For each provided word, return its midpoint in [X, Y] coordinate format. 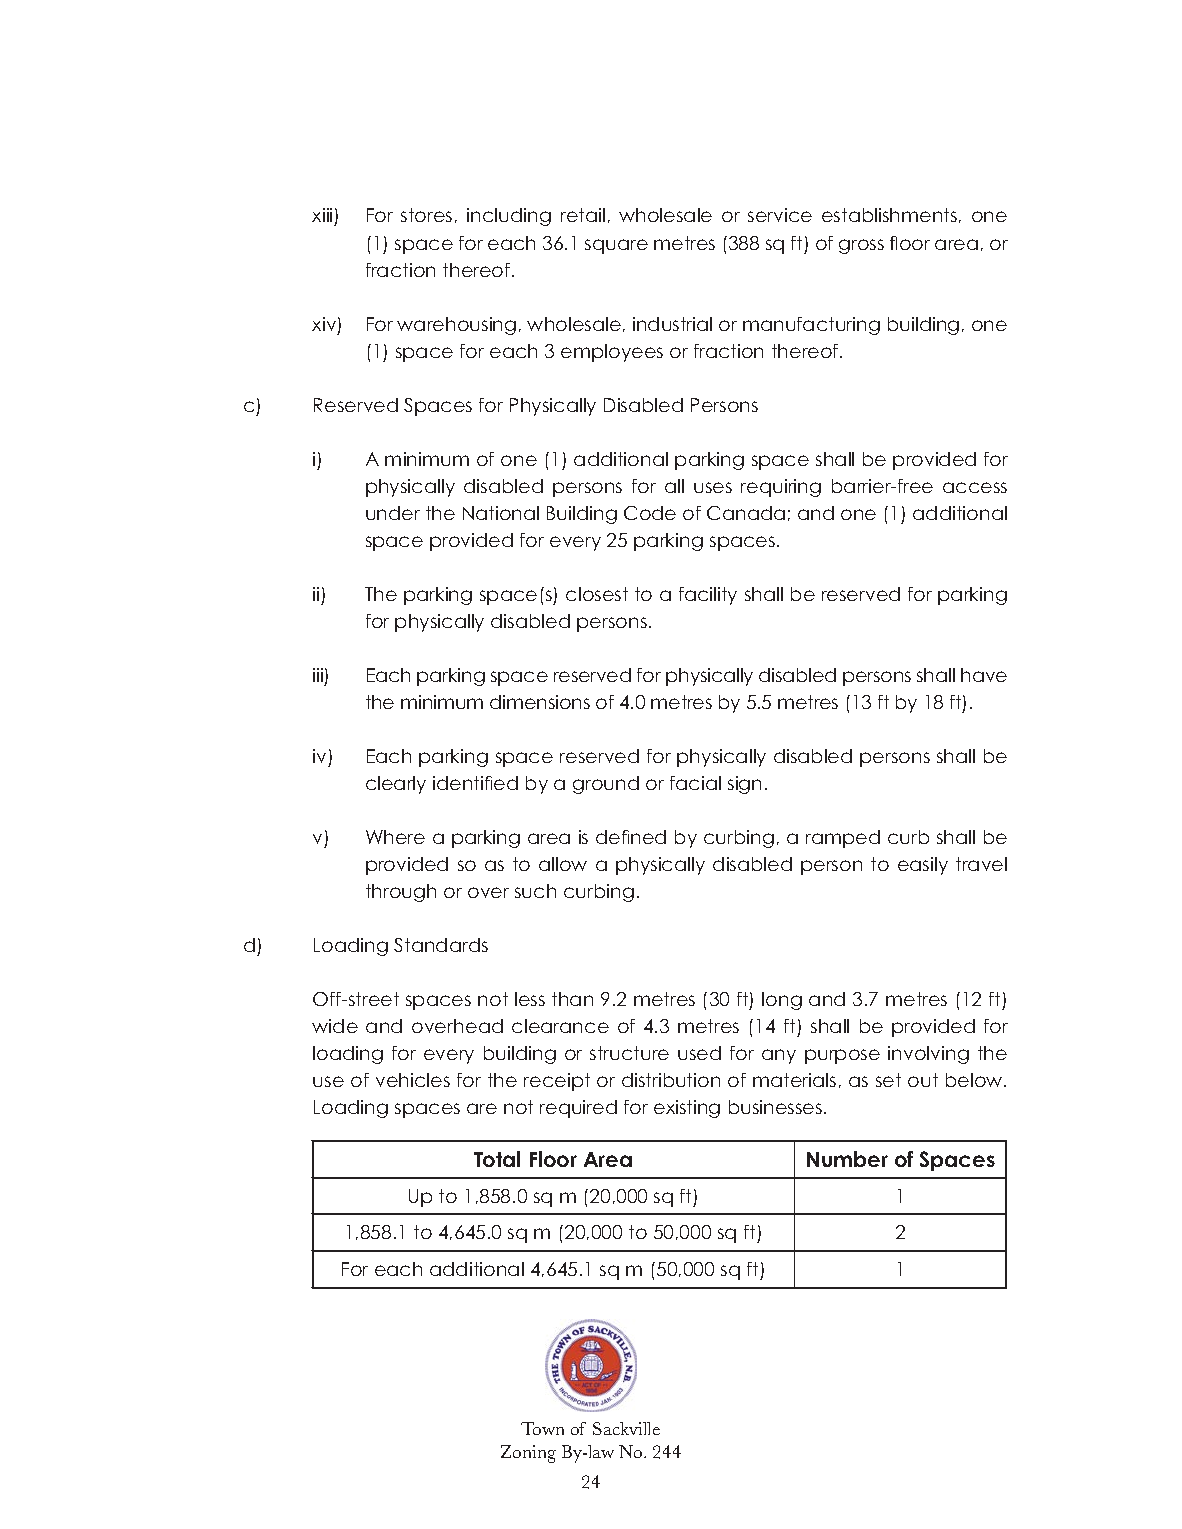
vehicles [413, 1080]
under [393, 513]
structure [629, 1053]
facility [708, 596]
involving [928, 1055]
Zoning [528, 1454]
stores [426, 215]
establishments [889, 215]
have [984, 675]
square [616, 246]
